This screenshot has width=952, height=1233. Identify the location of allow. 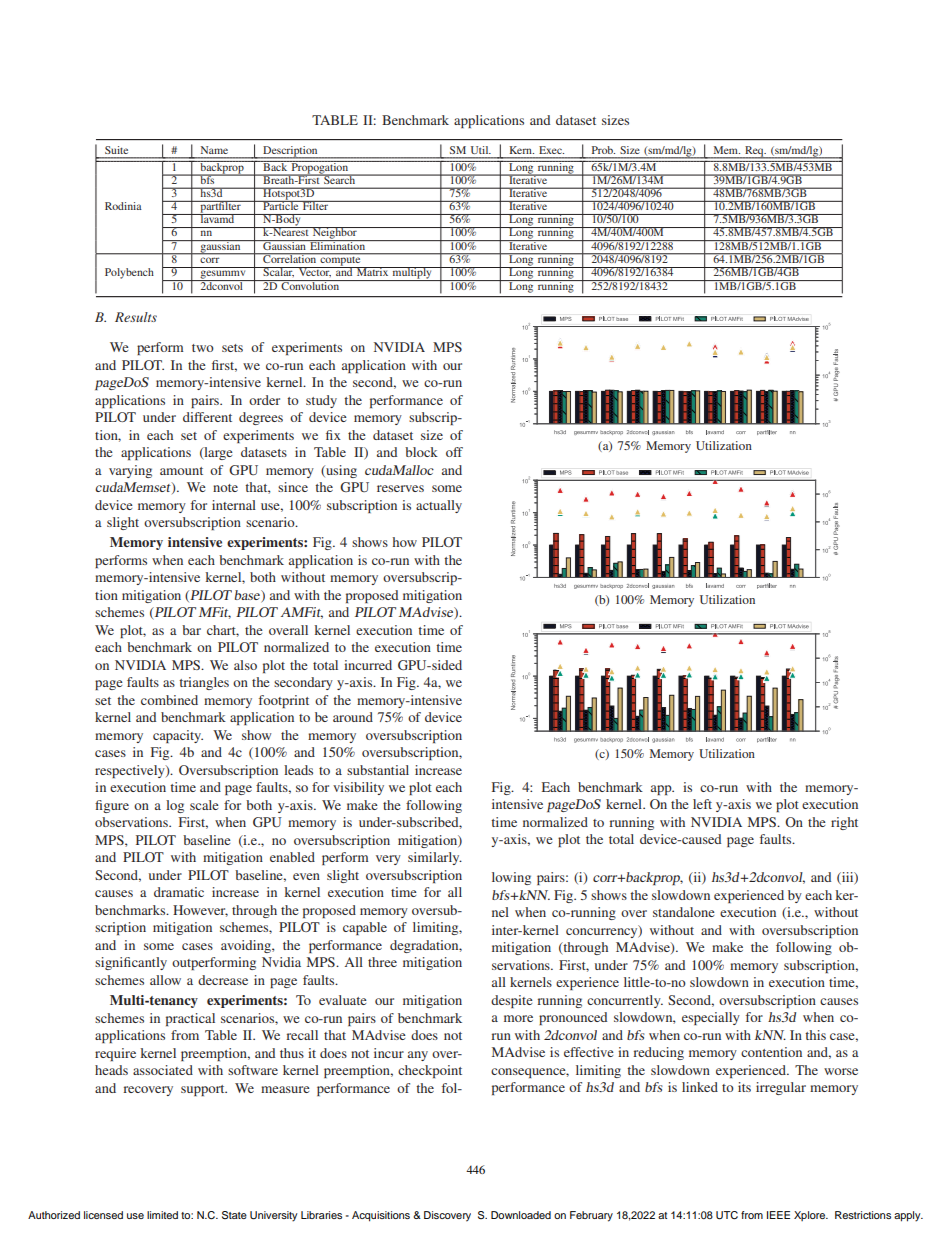
(165, 980).
